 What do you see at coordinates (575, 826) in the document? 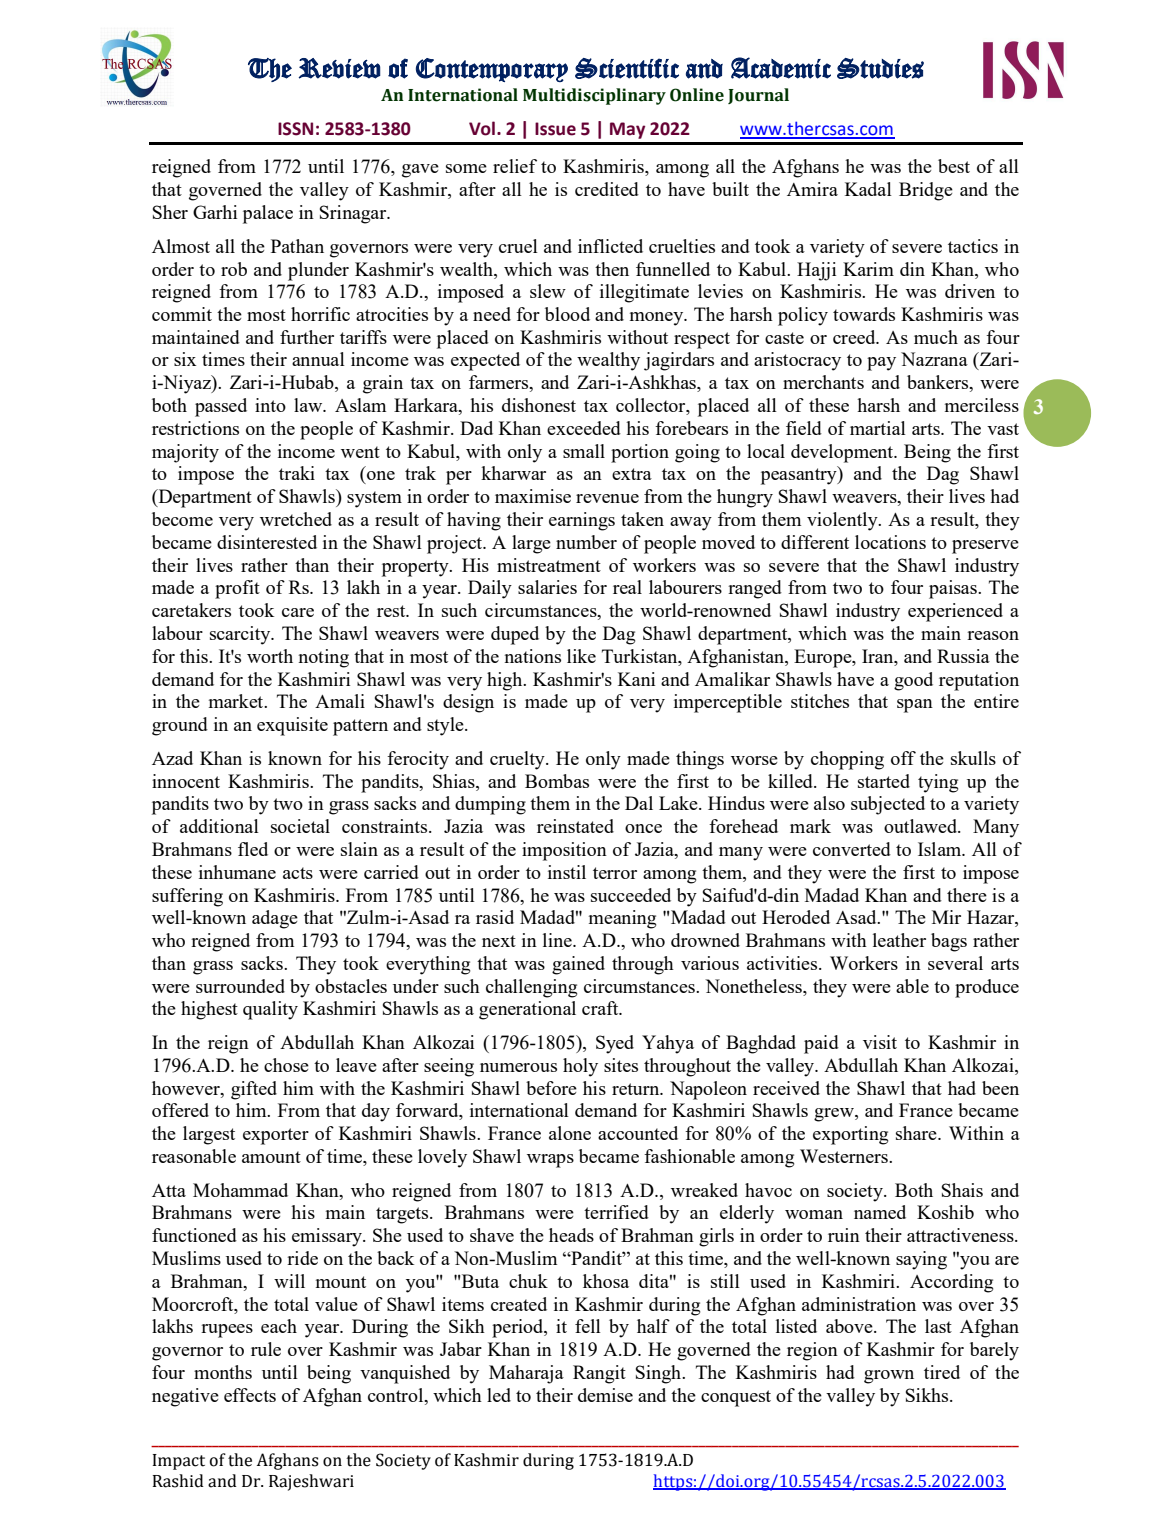
I see `reinstated` at bounding box center [575, 826].
